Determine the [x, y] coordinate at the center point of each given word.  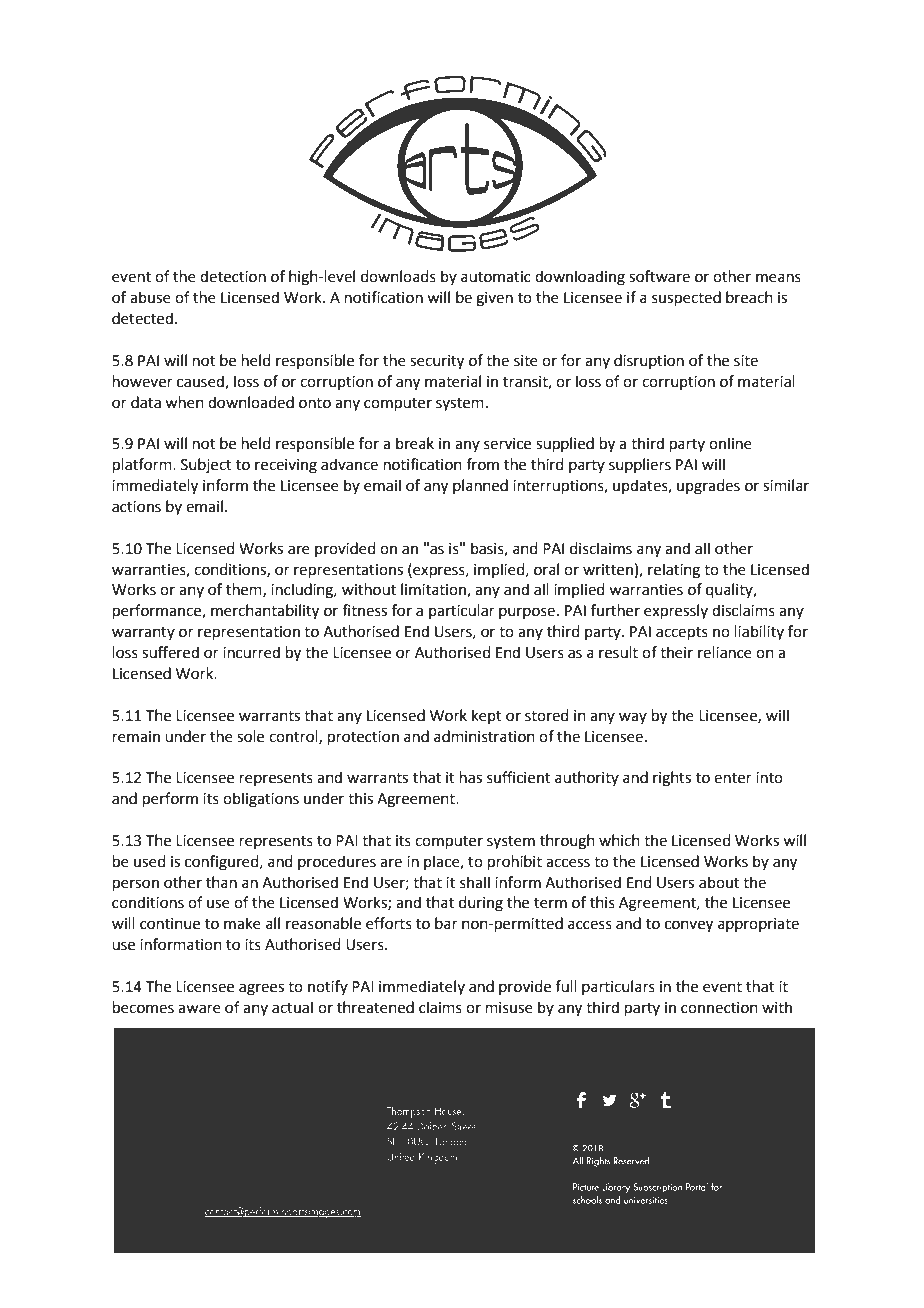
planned [480, 486]
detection [233, 276]
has [471, 777]
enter [733, 778]
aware [199, 1009]
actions [136, 507]
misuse [509, 1008]
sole [250, 736]
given [494, 299]
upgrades [708, 487]
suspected [686, 298]
